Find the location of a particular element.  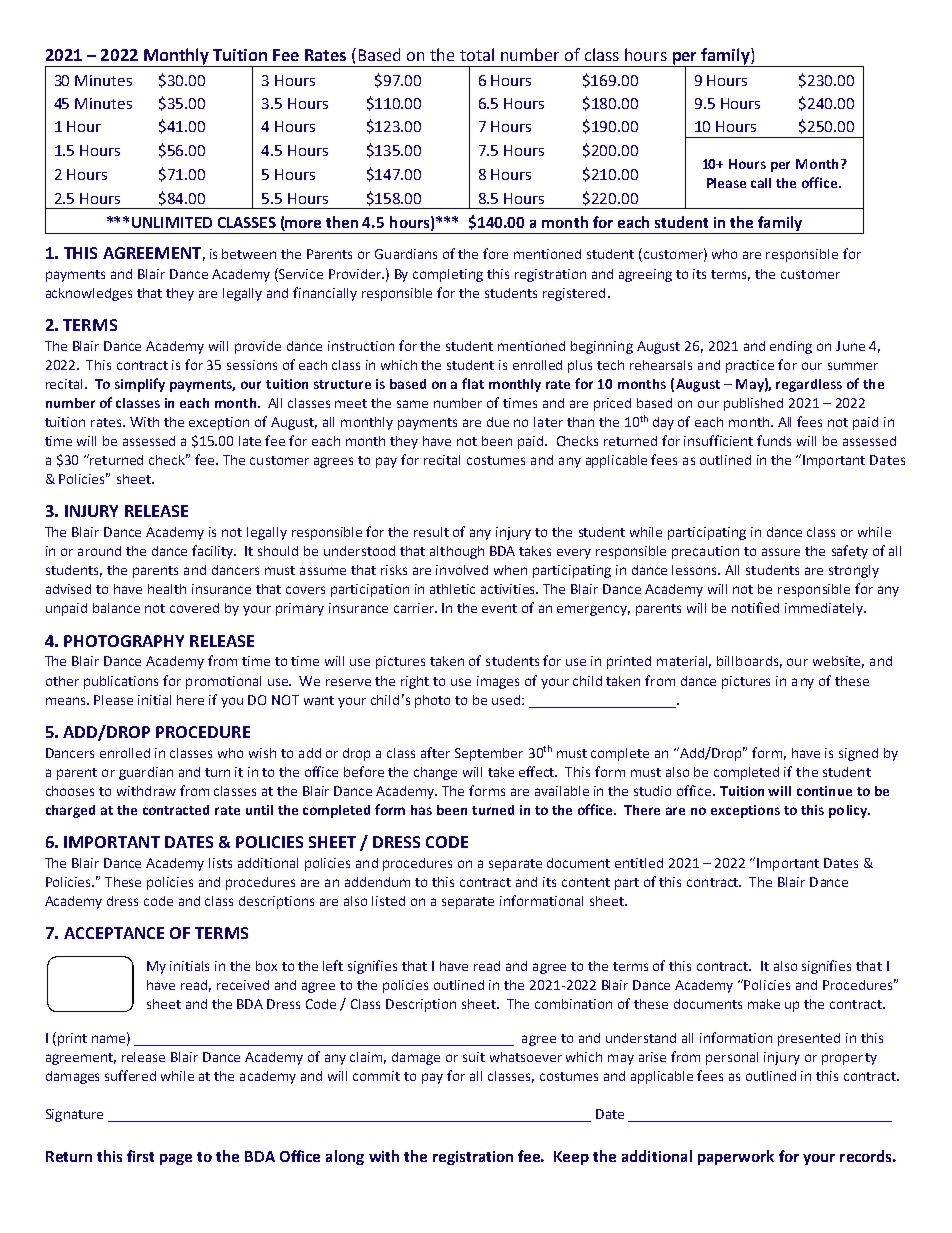

first is located at coordinates (140, 1156).
